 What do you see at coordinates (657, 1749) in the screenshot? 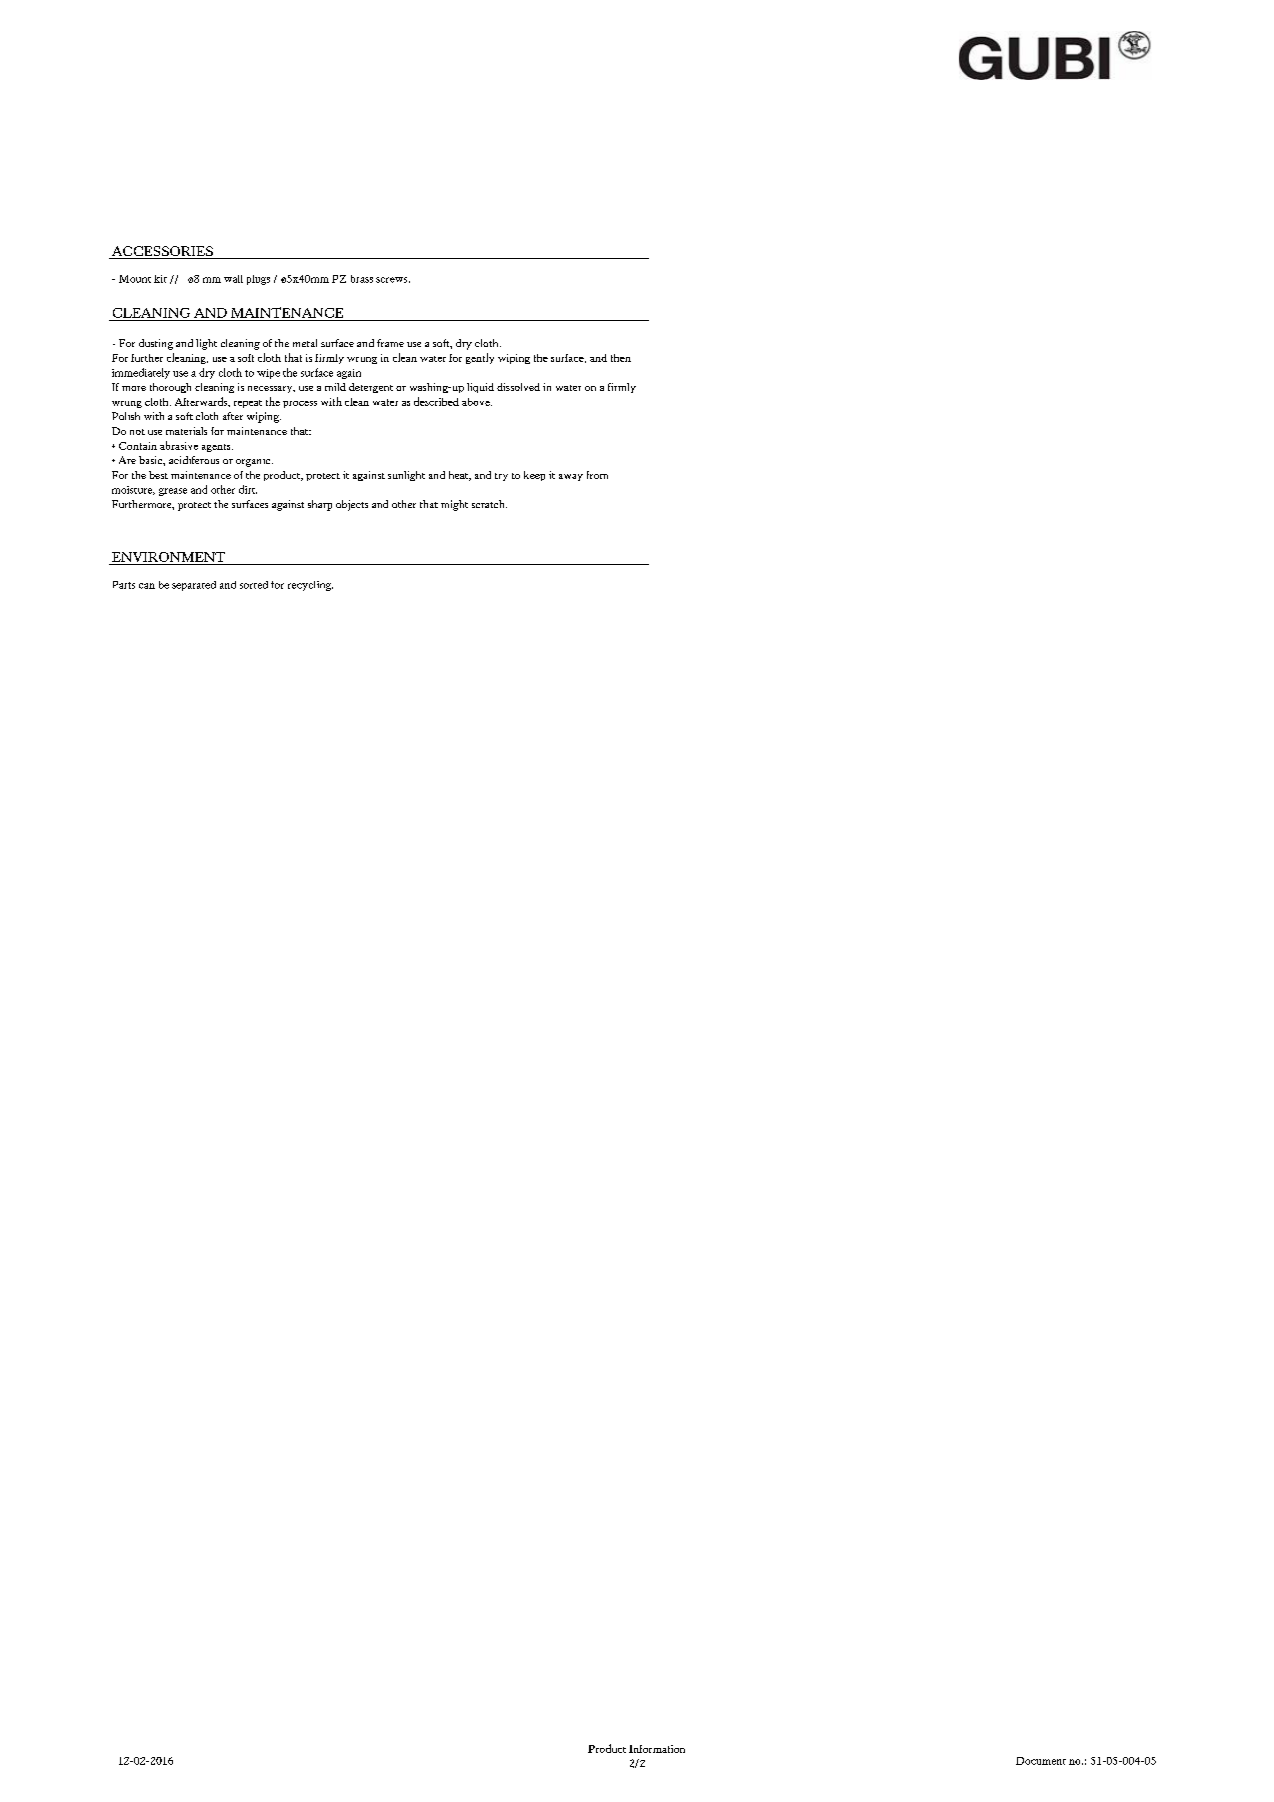
I see `Information` at bounding box center [657, 1749].
